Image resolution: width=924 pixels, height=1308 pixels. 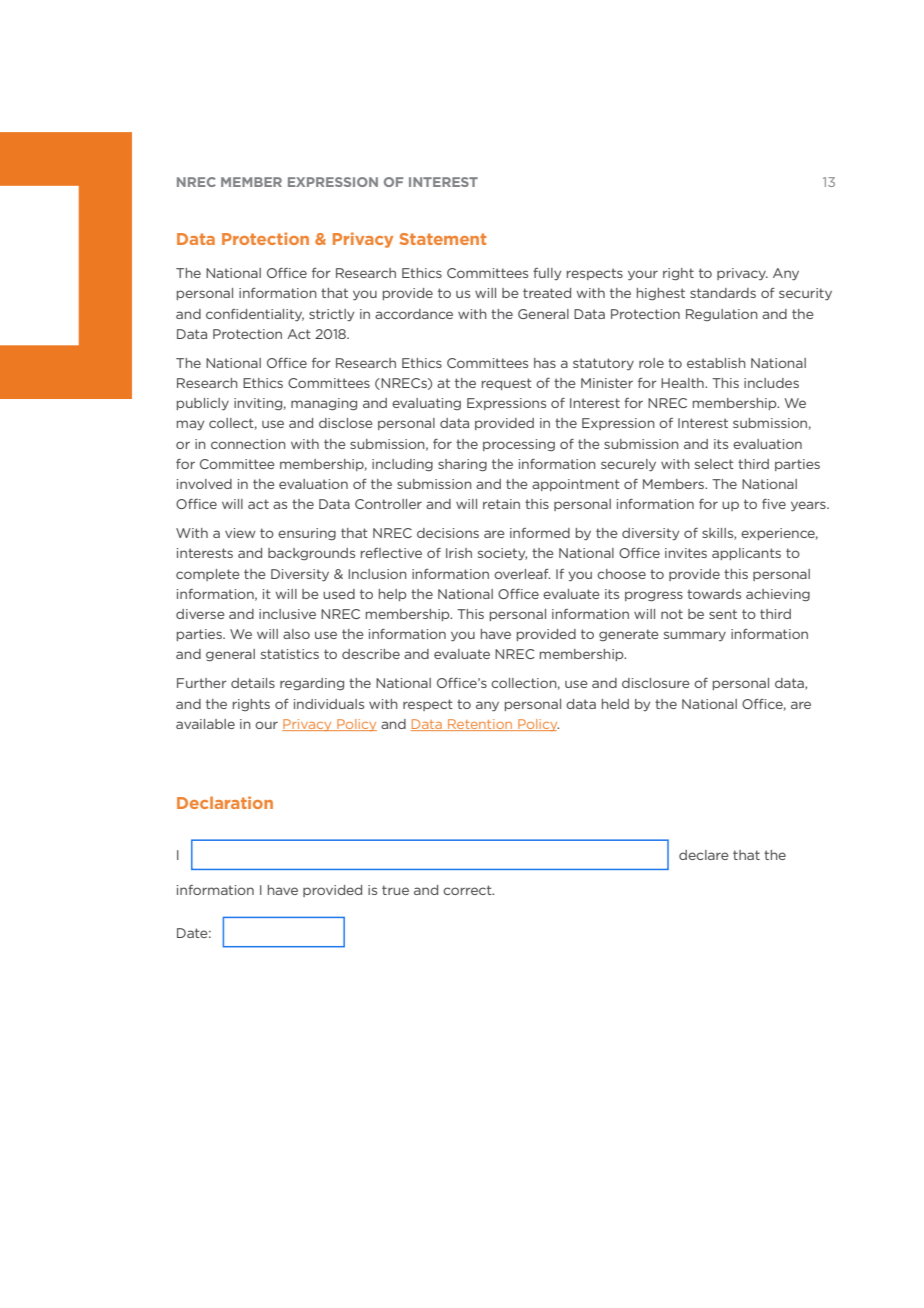 I want to click on Retention, so click(x=480, y=725).
